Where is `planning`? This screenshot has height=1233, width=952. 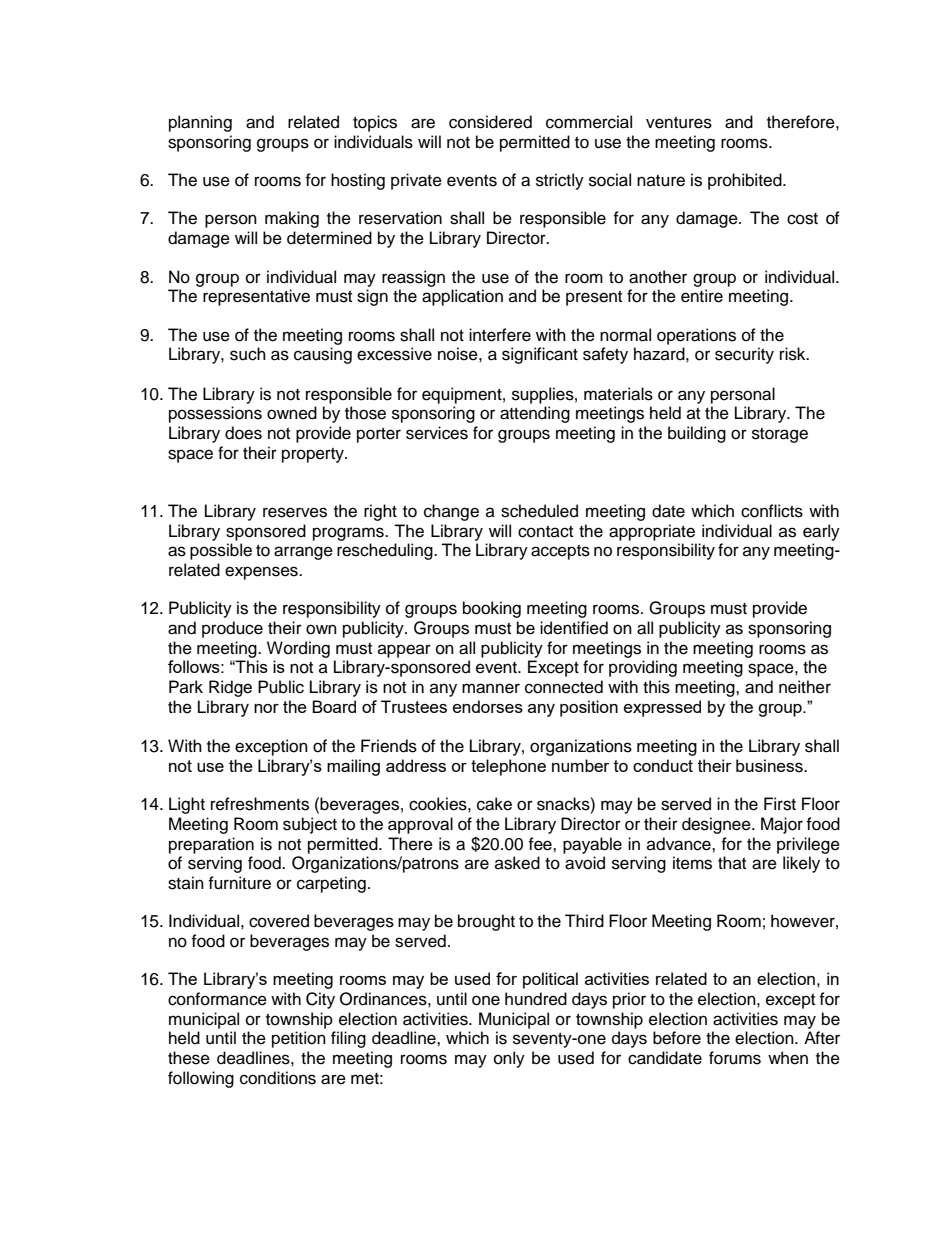
planning is located at coordinates (200, 123).
